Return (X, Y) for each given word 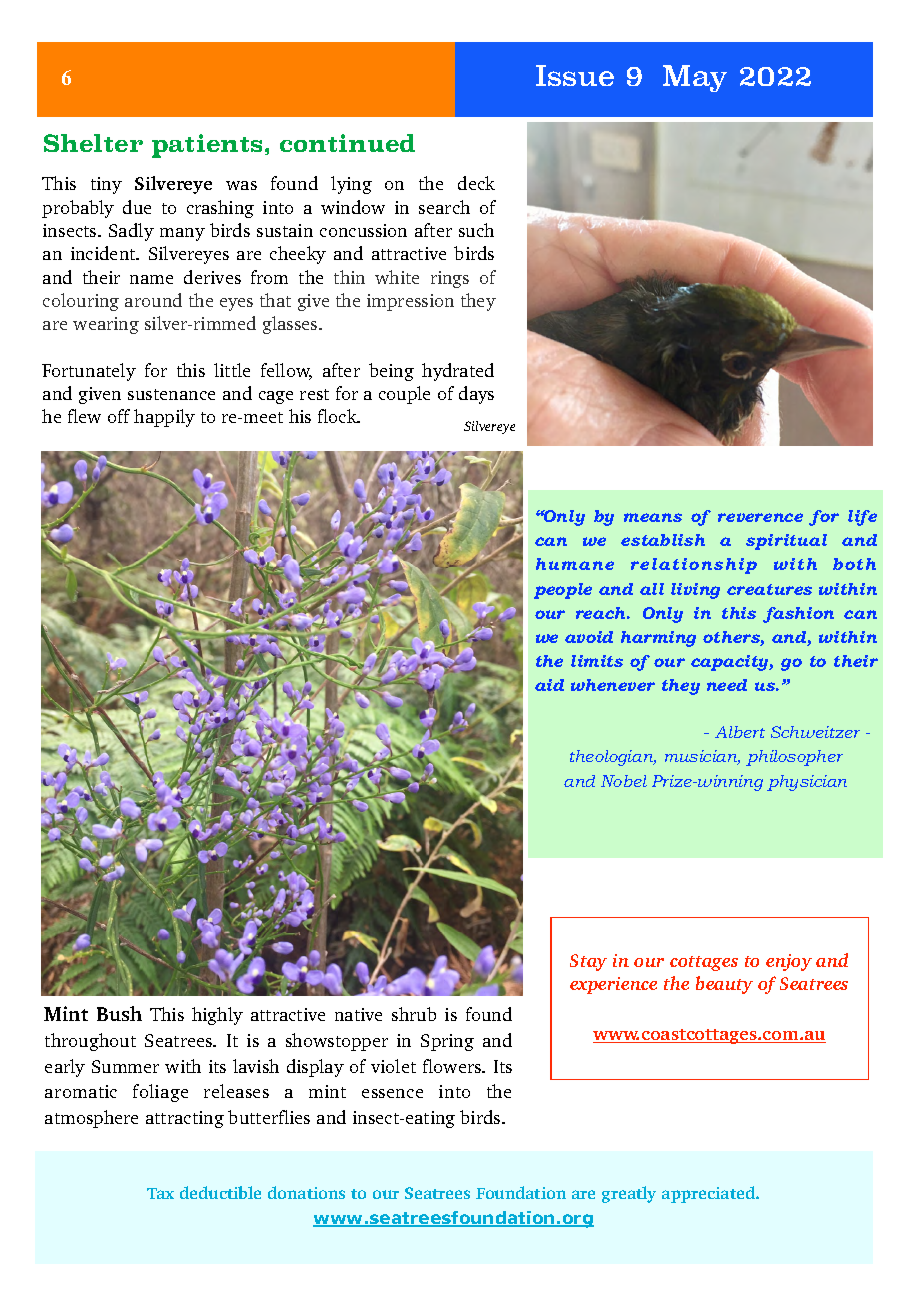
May (695, 78)
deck (476, 183)
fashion (798, 615)
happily (164, 418)
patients (207, 146)
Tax (160, 1193)
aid (549, 685)
